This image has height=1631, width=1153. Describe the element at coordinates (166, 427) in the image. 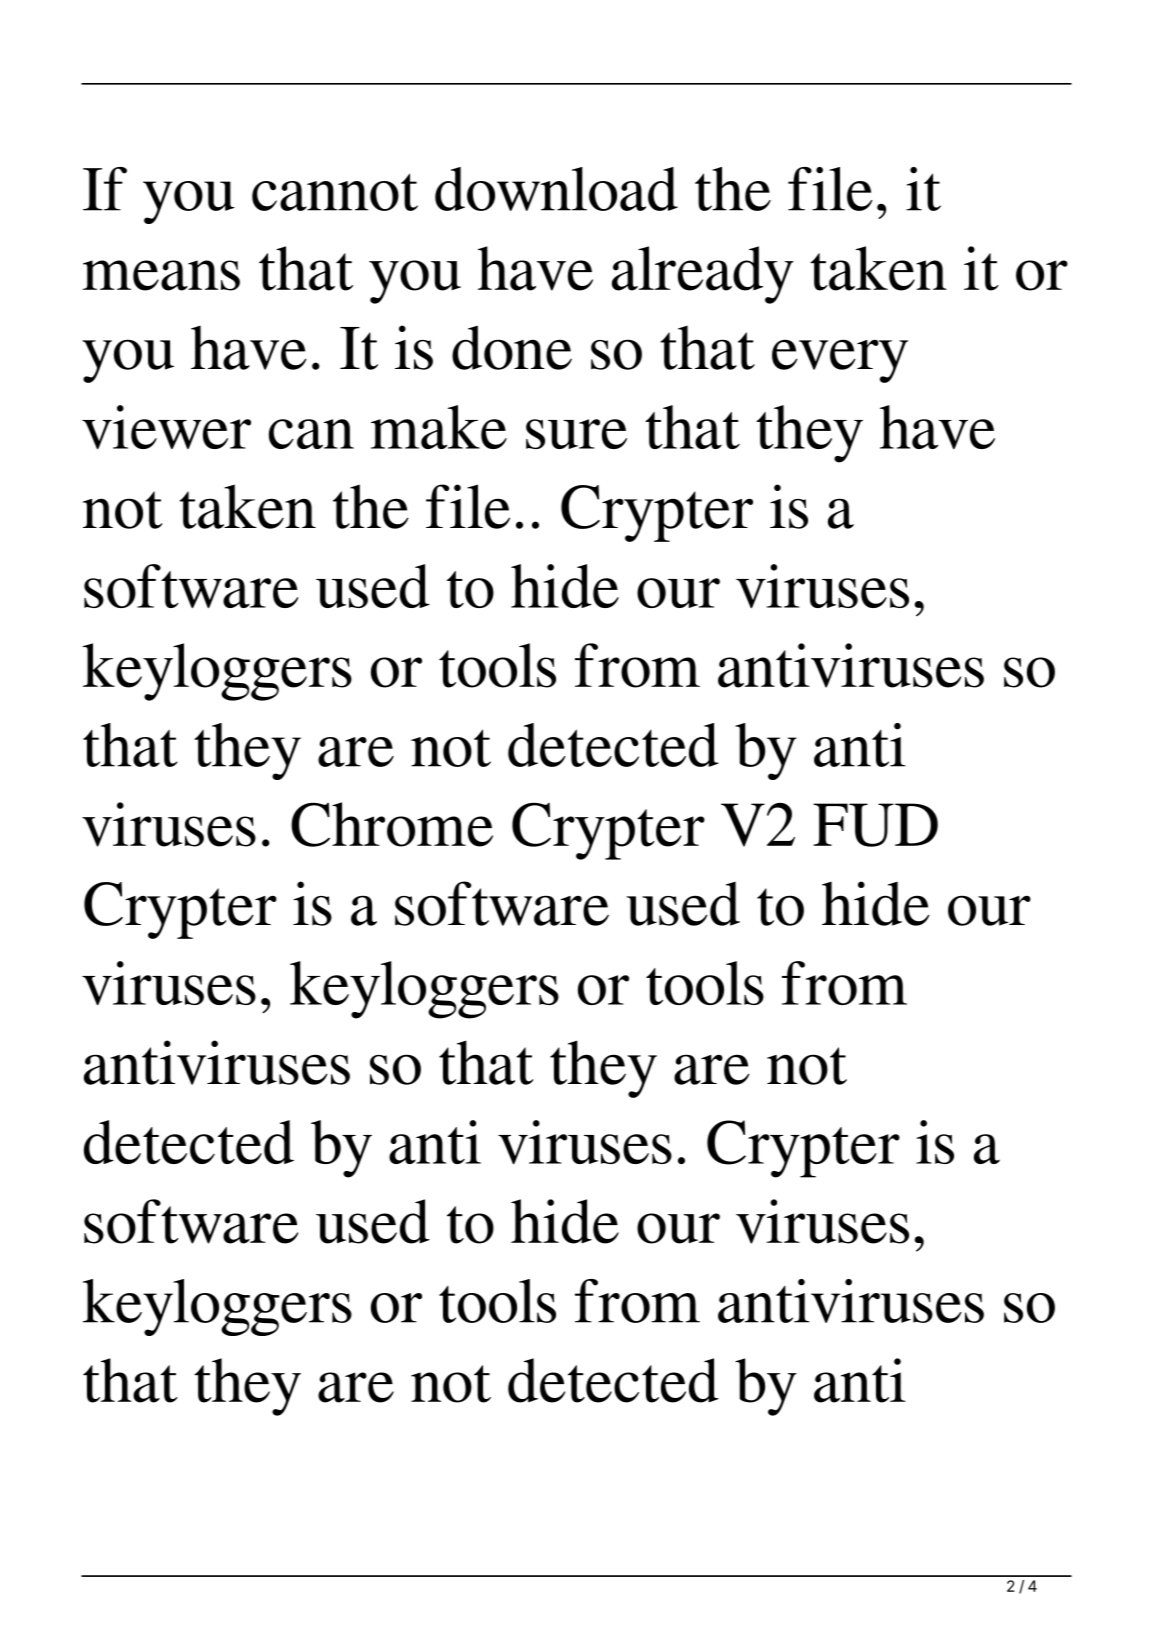

I see `viewer` at that location.
